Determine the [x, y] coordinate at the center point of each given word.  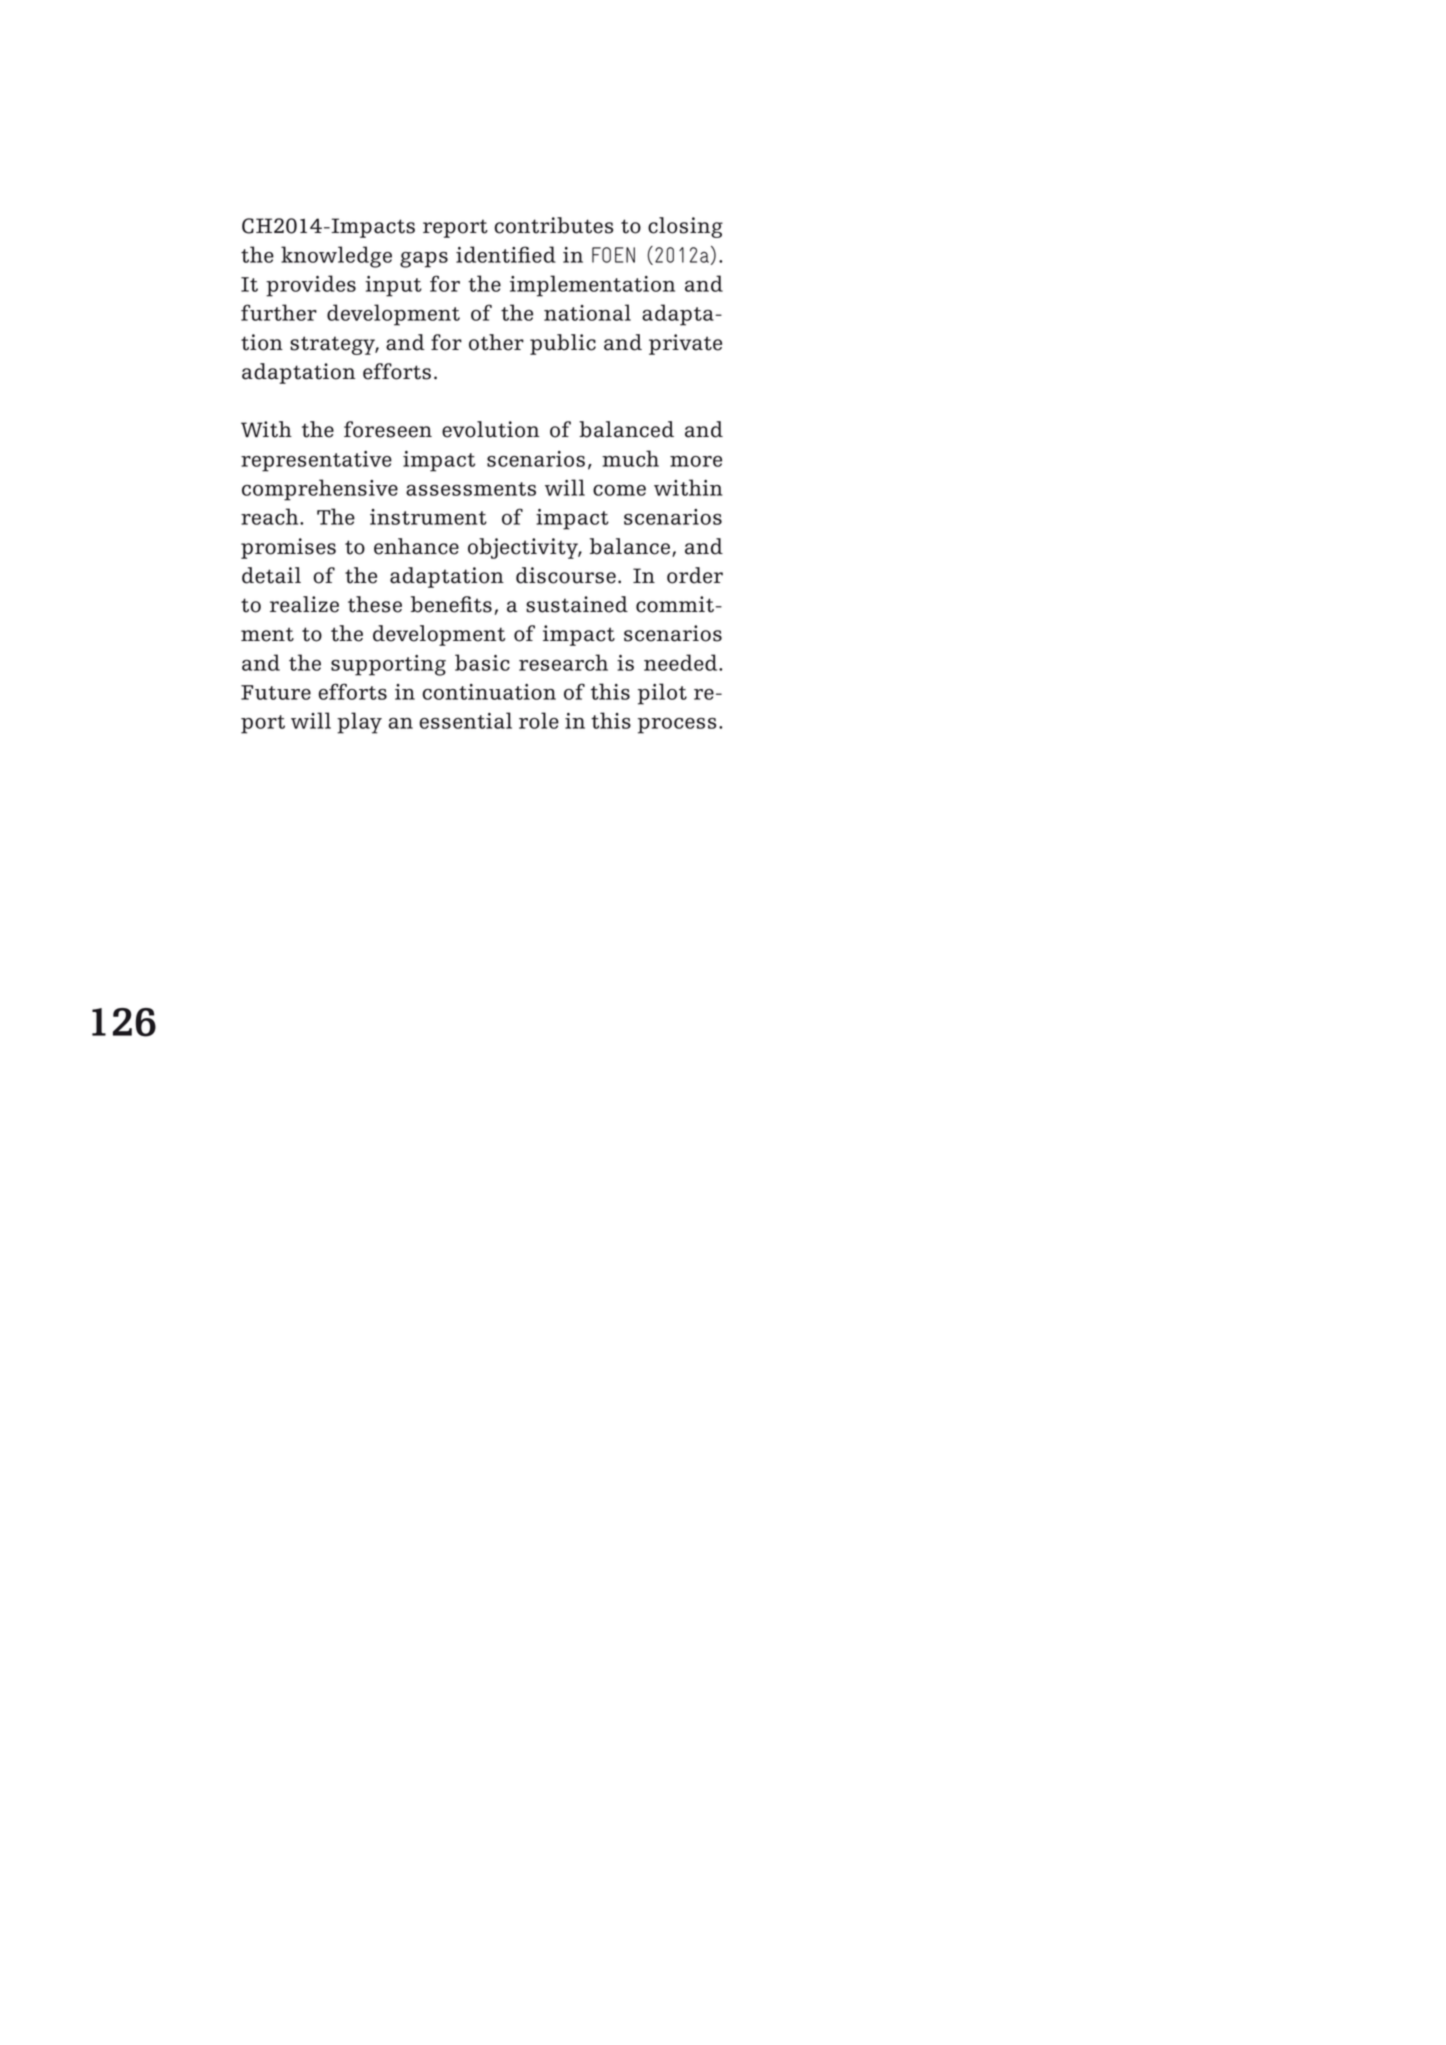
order [695, 575]
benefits [451, 604]
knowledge [336, 257]
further [279, 312]
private [685, 344]
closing [685, 227]
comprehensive [320, 490]
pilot [662, 694]
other [496, 342]
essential [465, 720]
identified [506, 254]
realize [304, 604]
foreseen [388, 429]
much [630, 458]
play [359, 723]
